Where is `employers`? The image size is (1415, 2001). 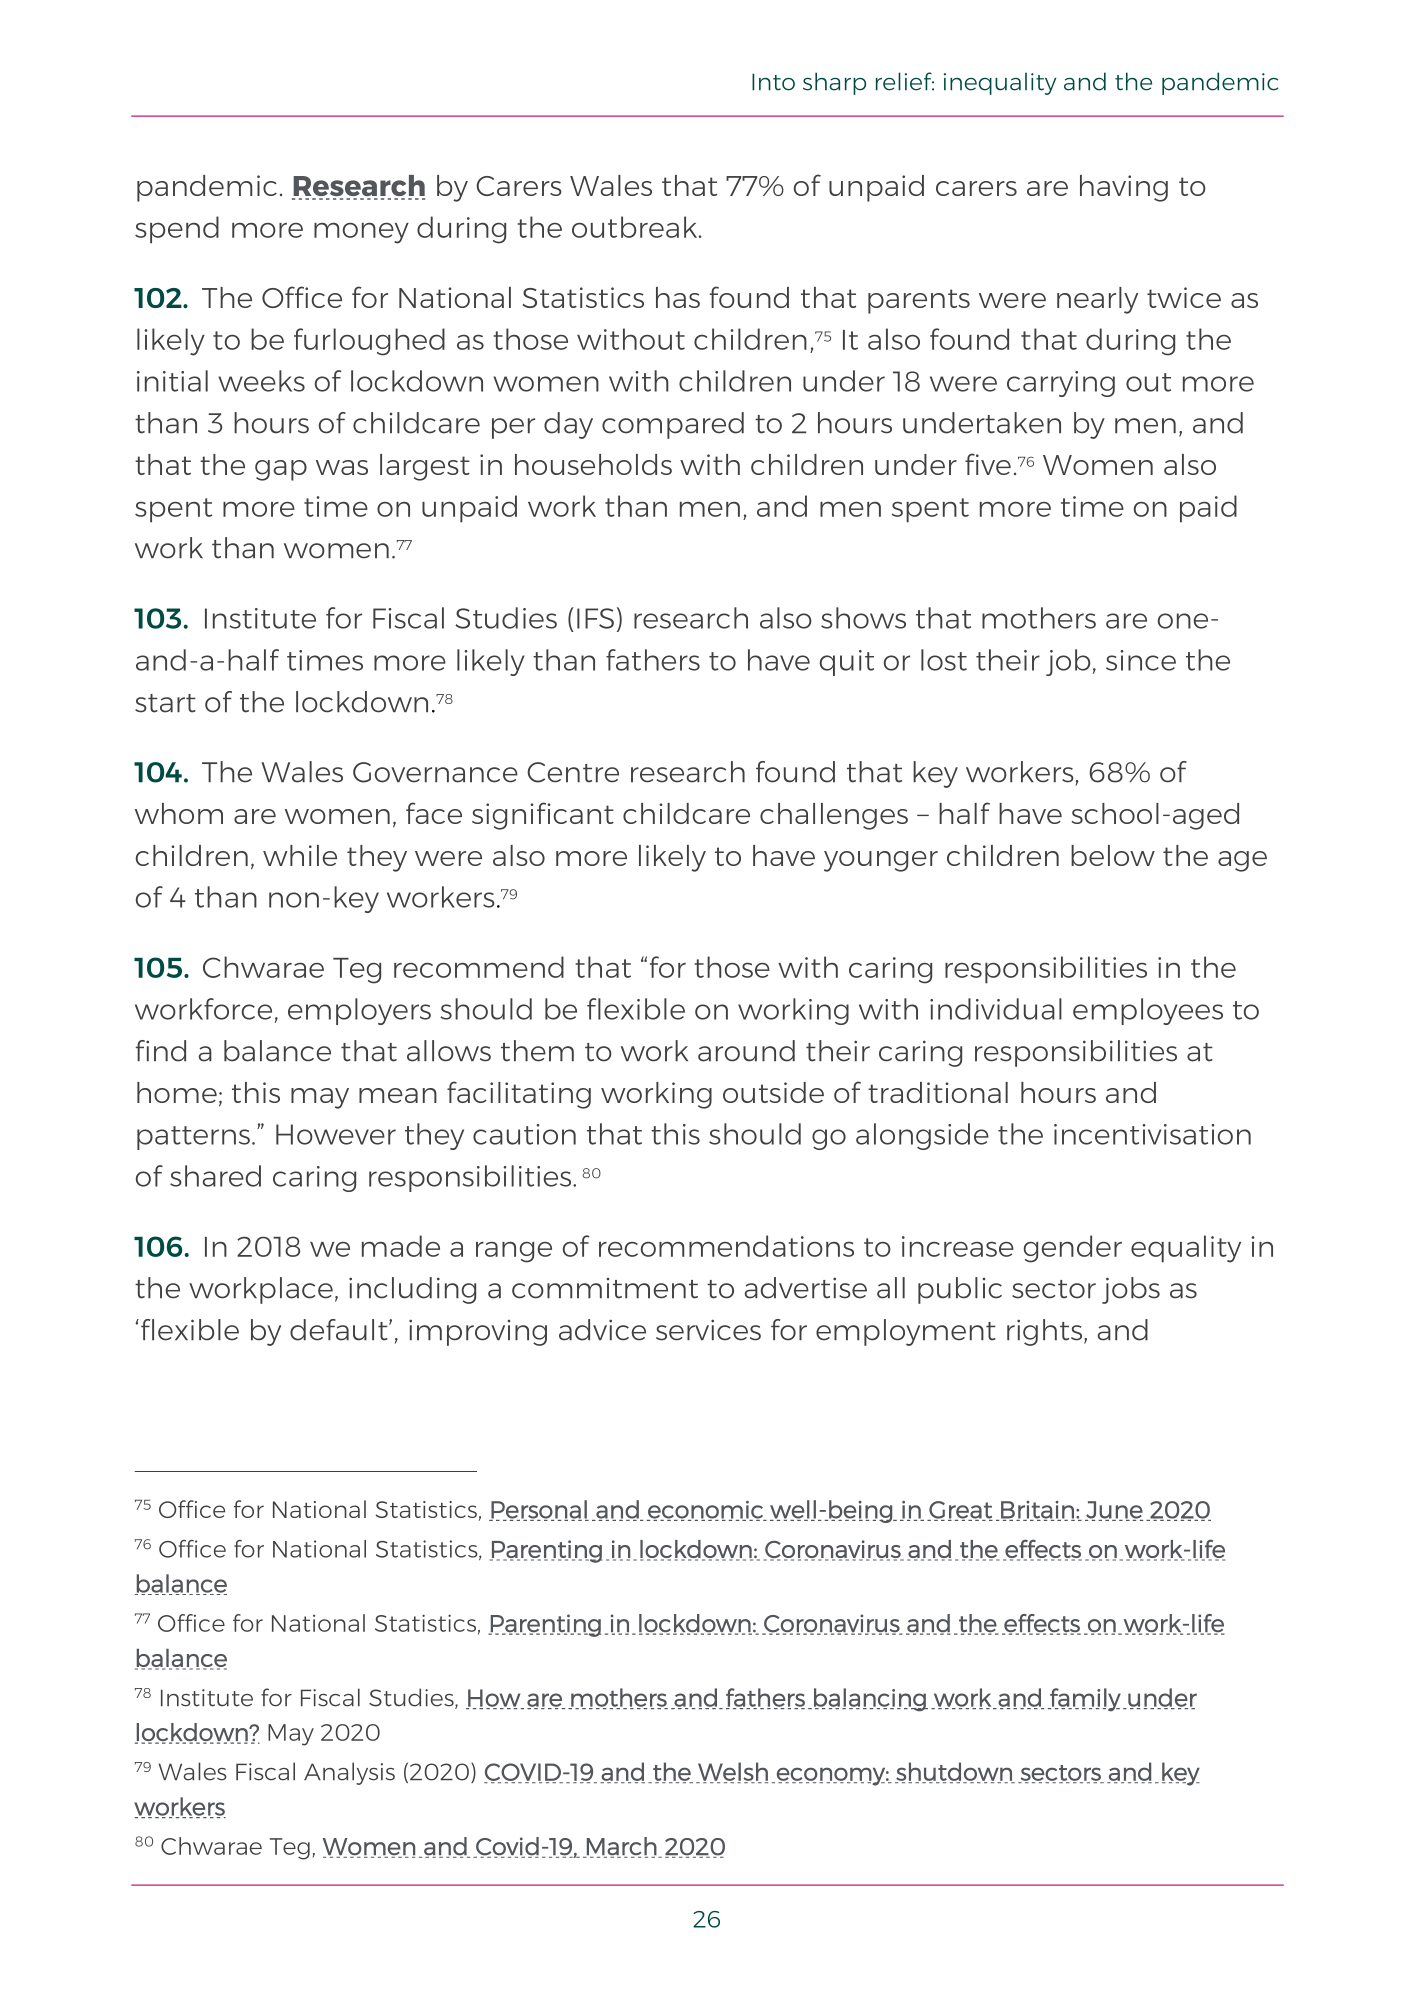 employers is located at coordinates (359, 1011).
